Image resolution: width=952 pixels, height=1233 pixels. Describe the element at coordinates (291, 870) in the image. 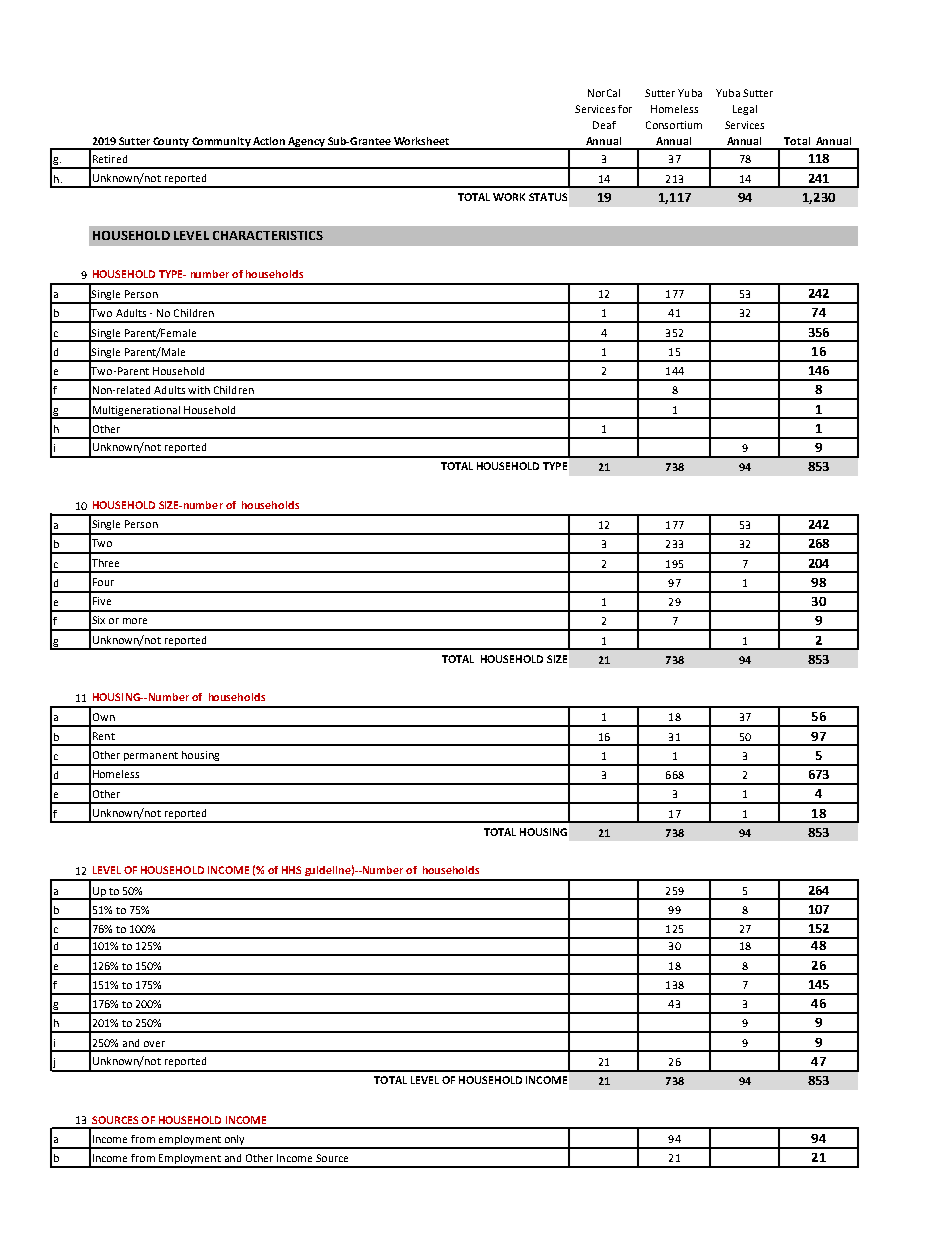

I see `HHS` at that location.
